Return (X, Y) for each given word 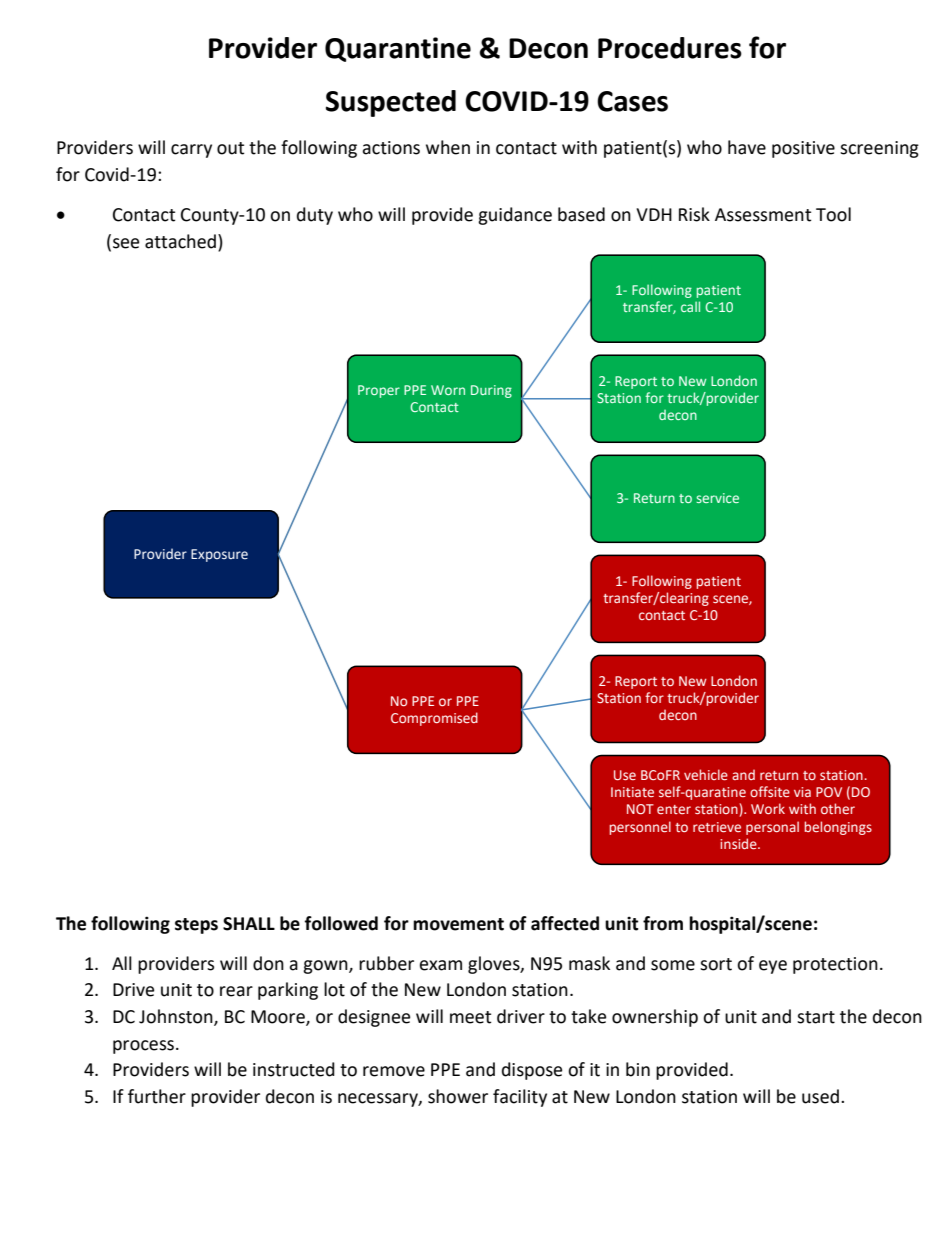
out (230, 148)
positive (803, 149)
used (820, 1096)
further (157, 1096)
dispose (532, 1071)
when (448, 147)
